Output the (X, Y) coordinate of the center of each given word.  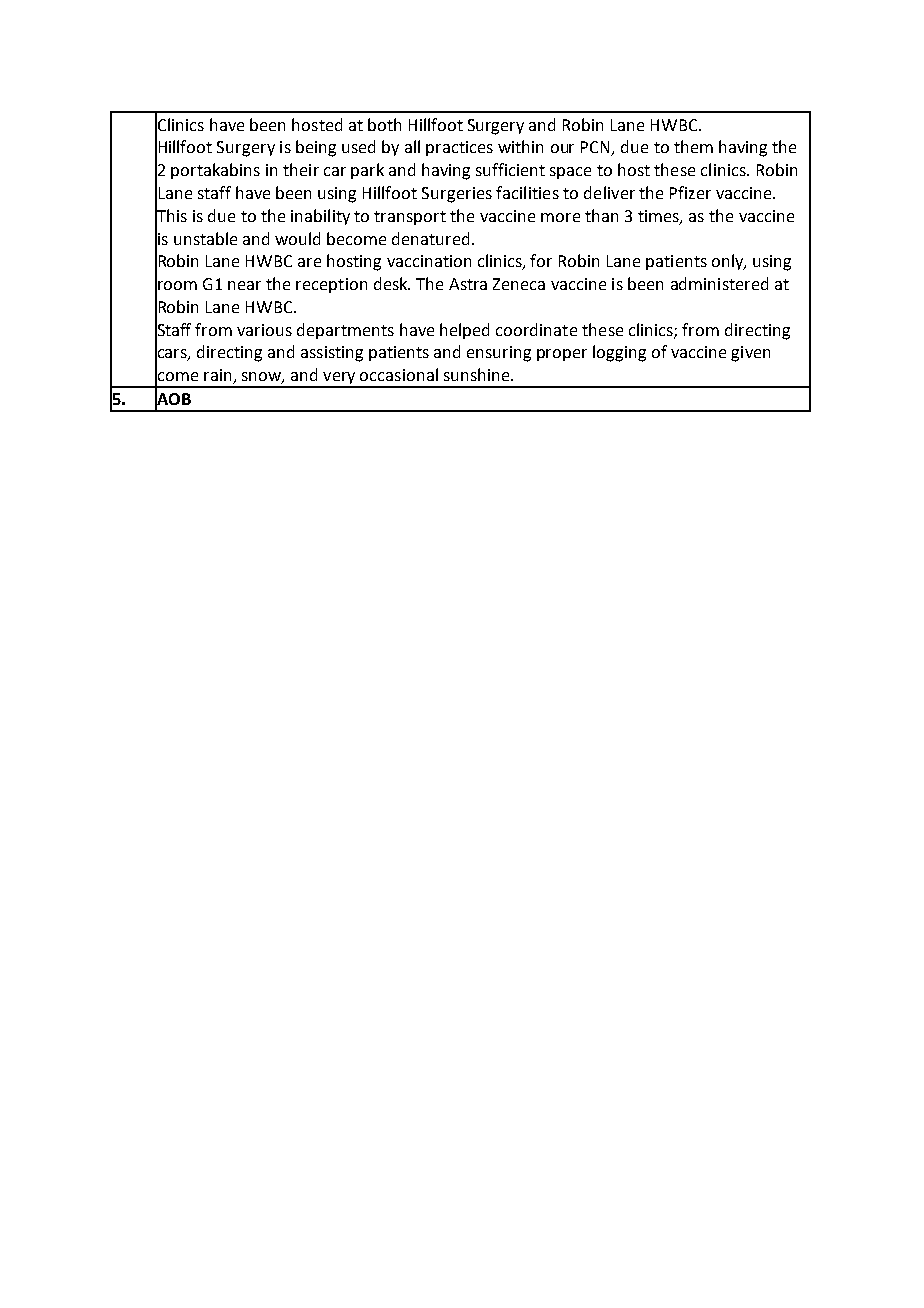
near (244, 285)
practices (459, 148)
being (316, 148)
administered (719, 283)
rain (219, 376)
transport (410, 218)
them (693, 146)
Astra (468, 284)
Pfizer (690, 192)
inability (320, 217)
